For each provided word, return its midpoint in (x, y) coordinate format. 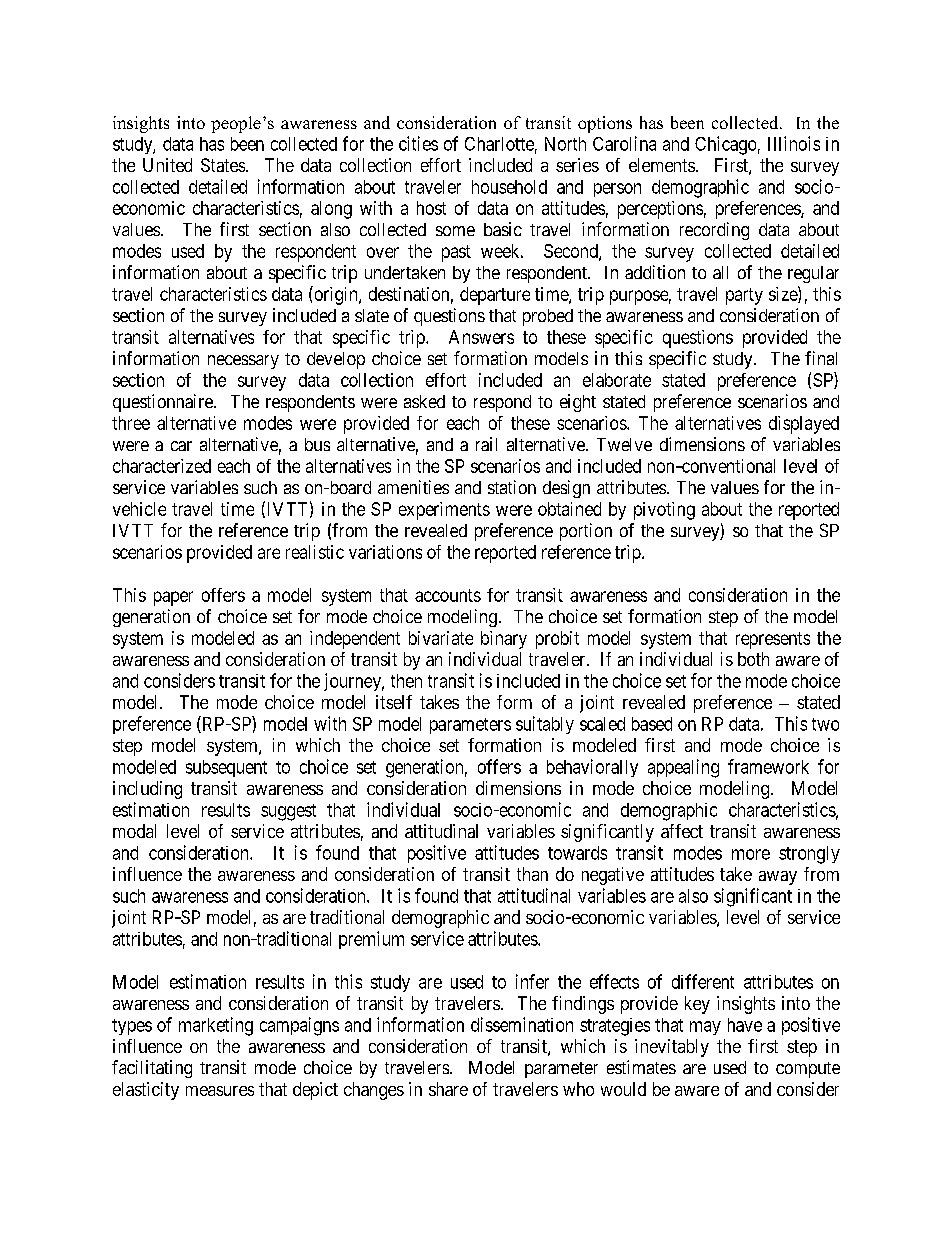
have (745, 1025)
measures (220, 1091)
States (223, 165)
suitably (545, 725)
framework (768, 766)
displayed (804, 425)
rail (486, 444)
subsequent (226, 768)
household (509, 187)
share (448, 1089)
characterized (162, 466)
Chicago (725, 145)
